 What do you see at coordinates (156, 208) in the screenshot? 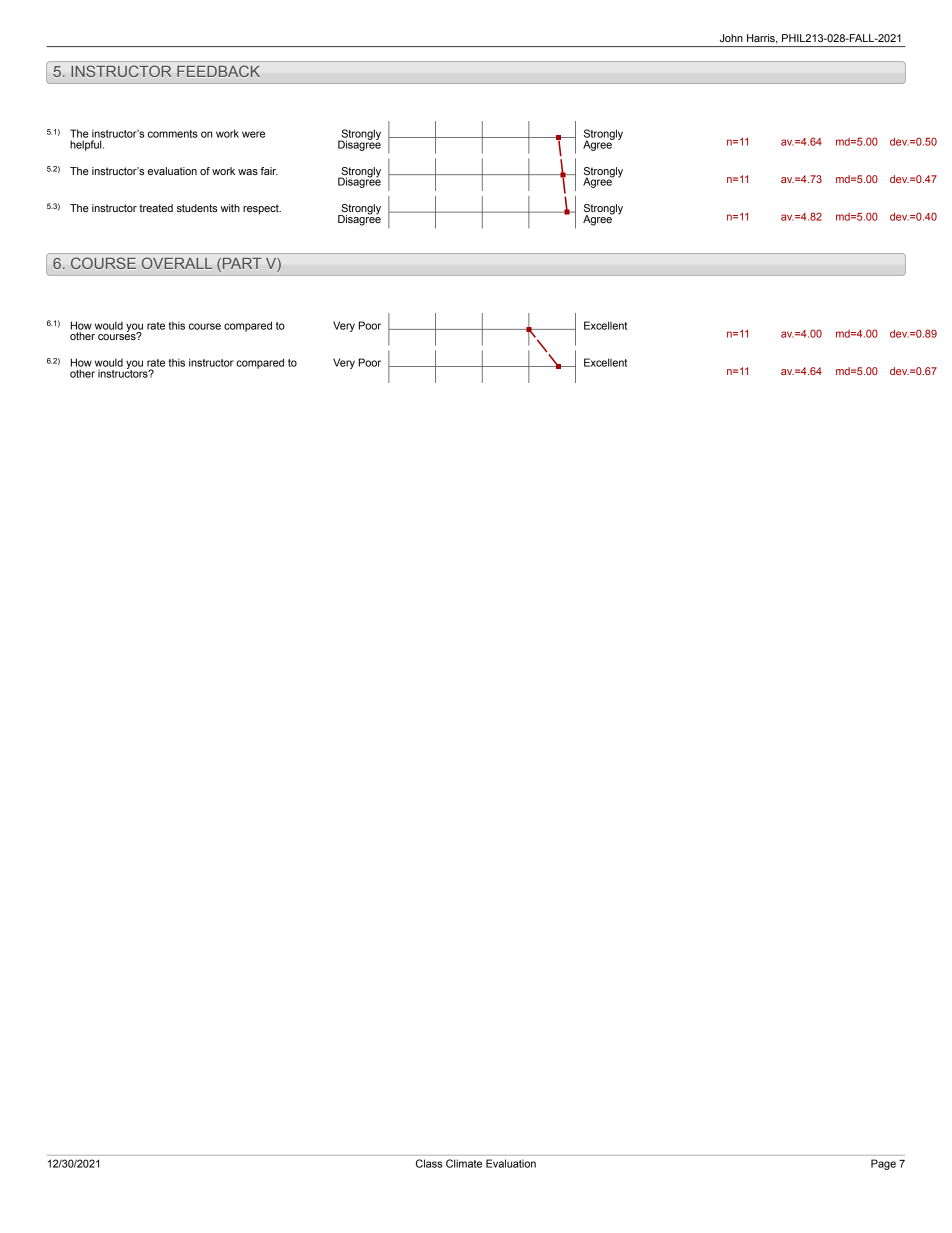
I see `treated` at bounding box center [156, 208].
